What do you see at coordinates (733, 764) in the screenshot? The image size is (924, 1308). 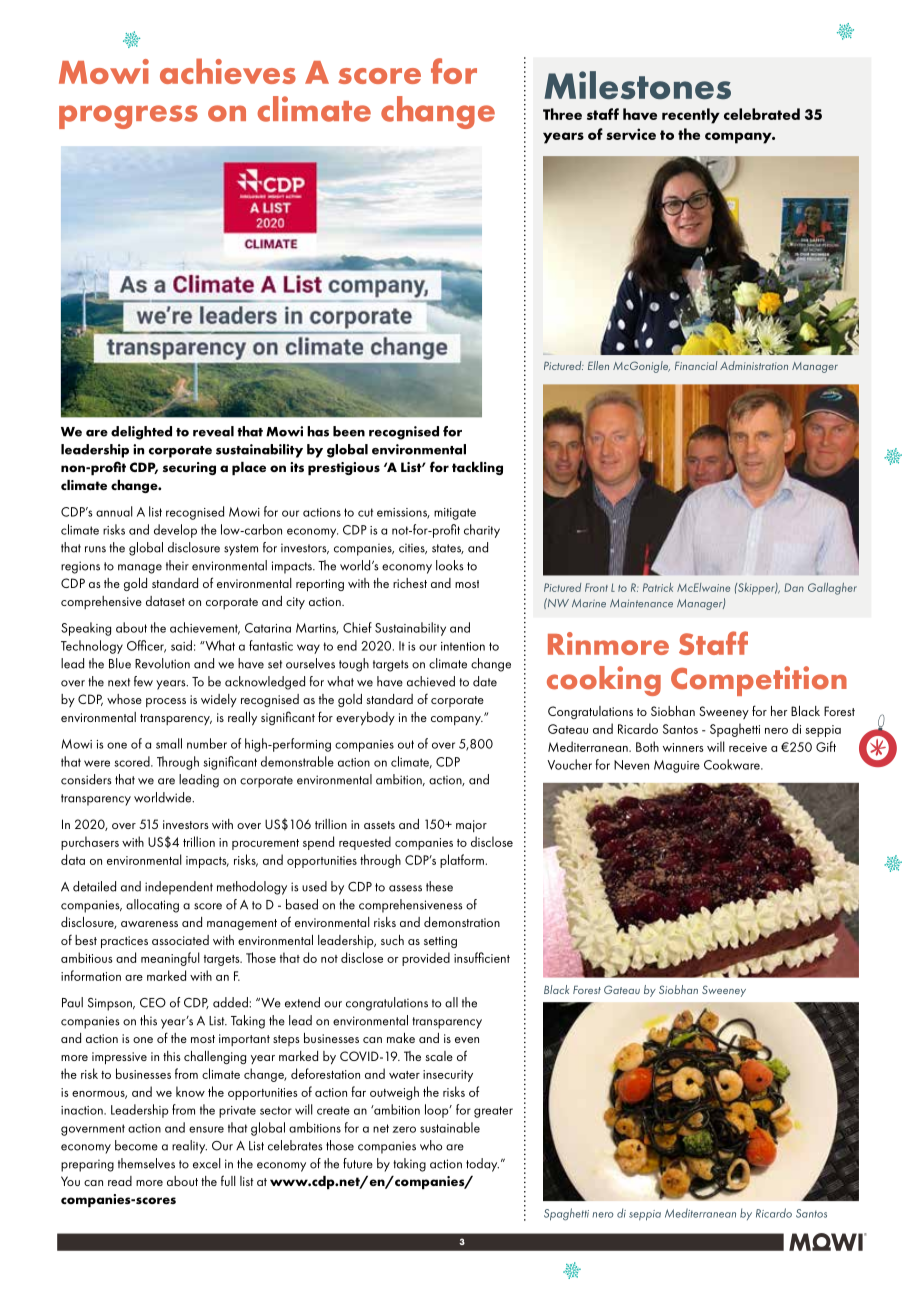 I see `Cookware` at bounding box center [733, 764].
